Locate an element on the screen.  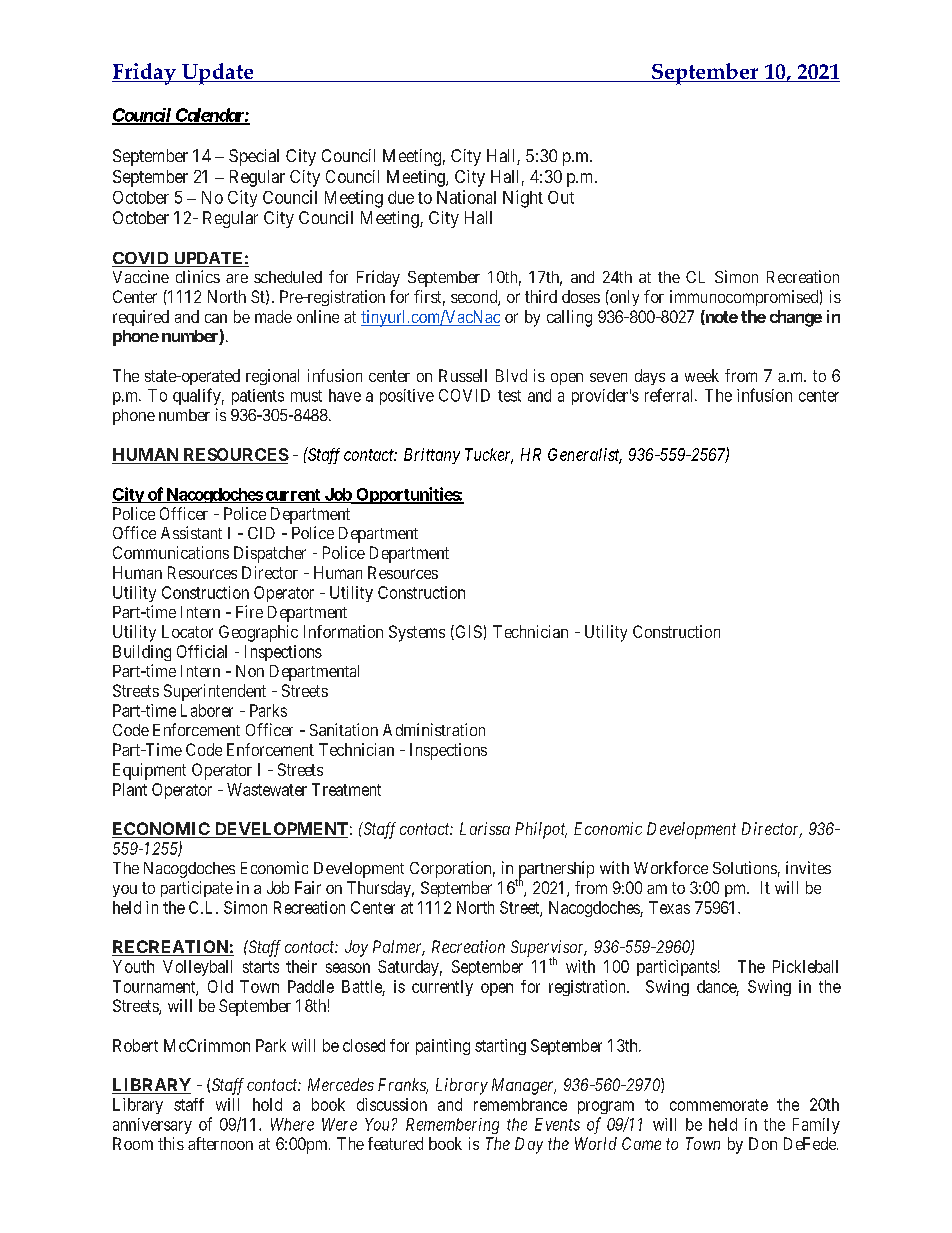
Remembering is located at coordinates (452, 1126).
